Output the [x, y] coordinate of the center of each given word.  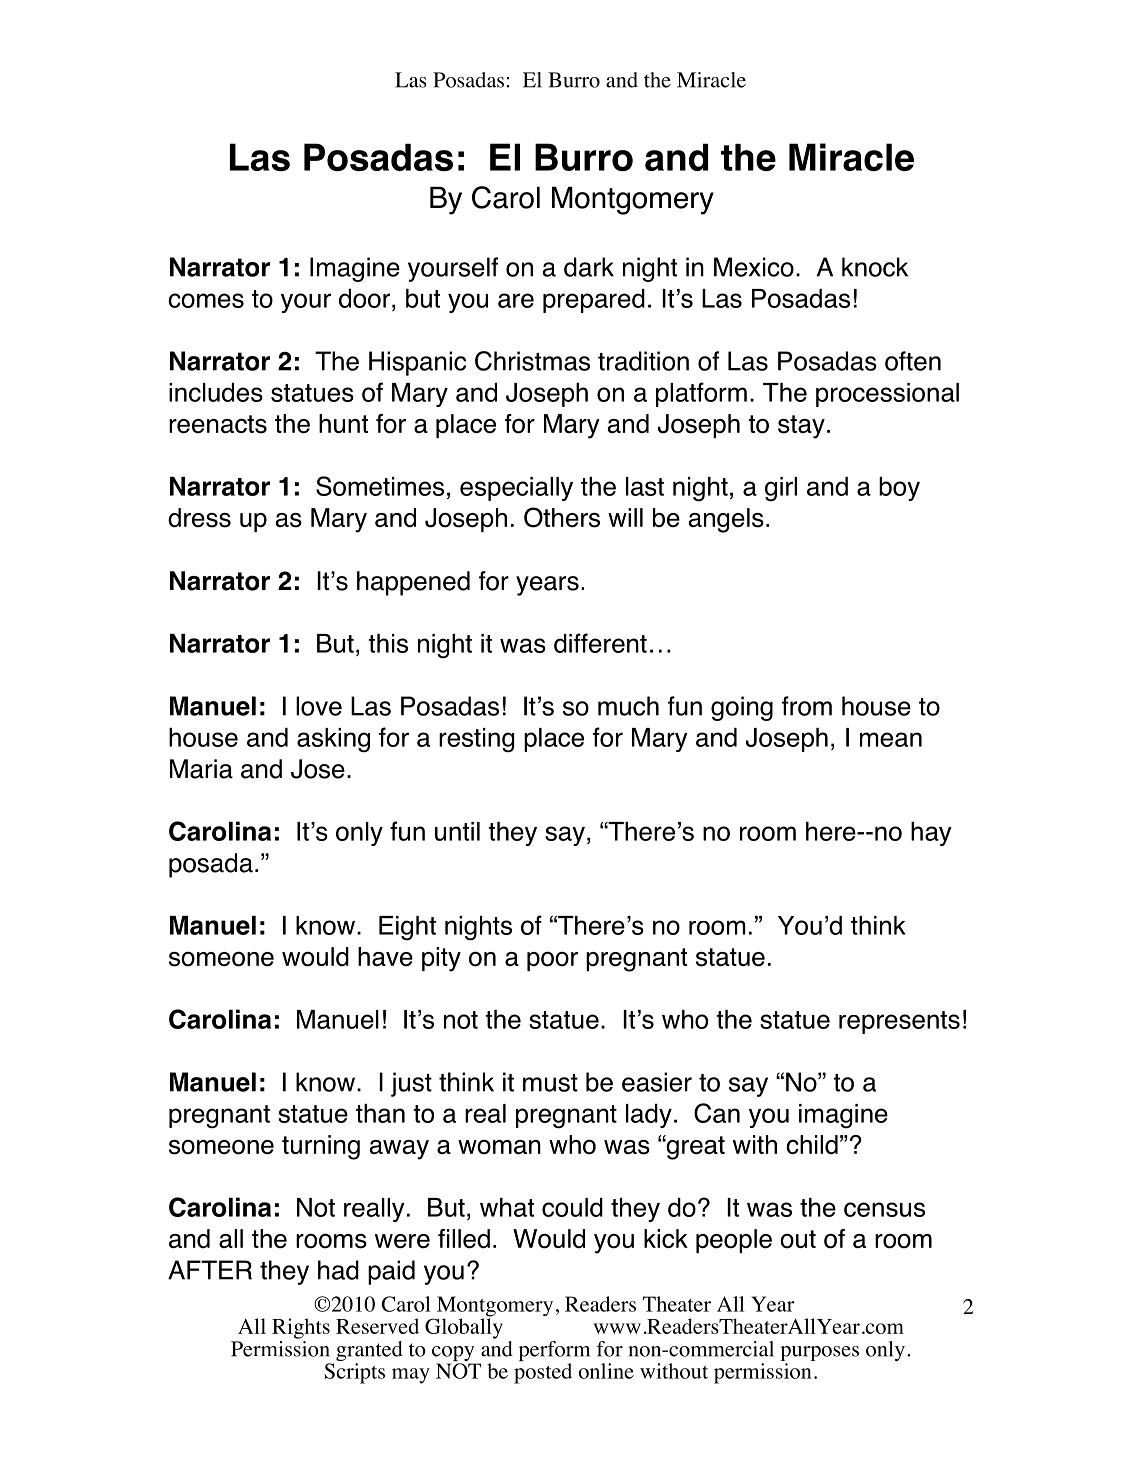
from [807, 706]
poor [552, 961]
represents [899, 1022]
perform [554, 1351]
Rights [301, 1328]
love [319, 706]
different [600, 643]
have [385, 956]
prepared [594, 301]
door [364, 298]
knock [875, 267]
